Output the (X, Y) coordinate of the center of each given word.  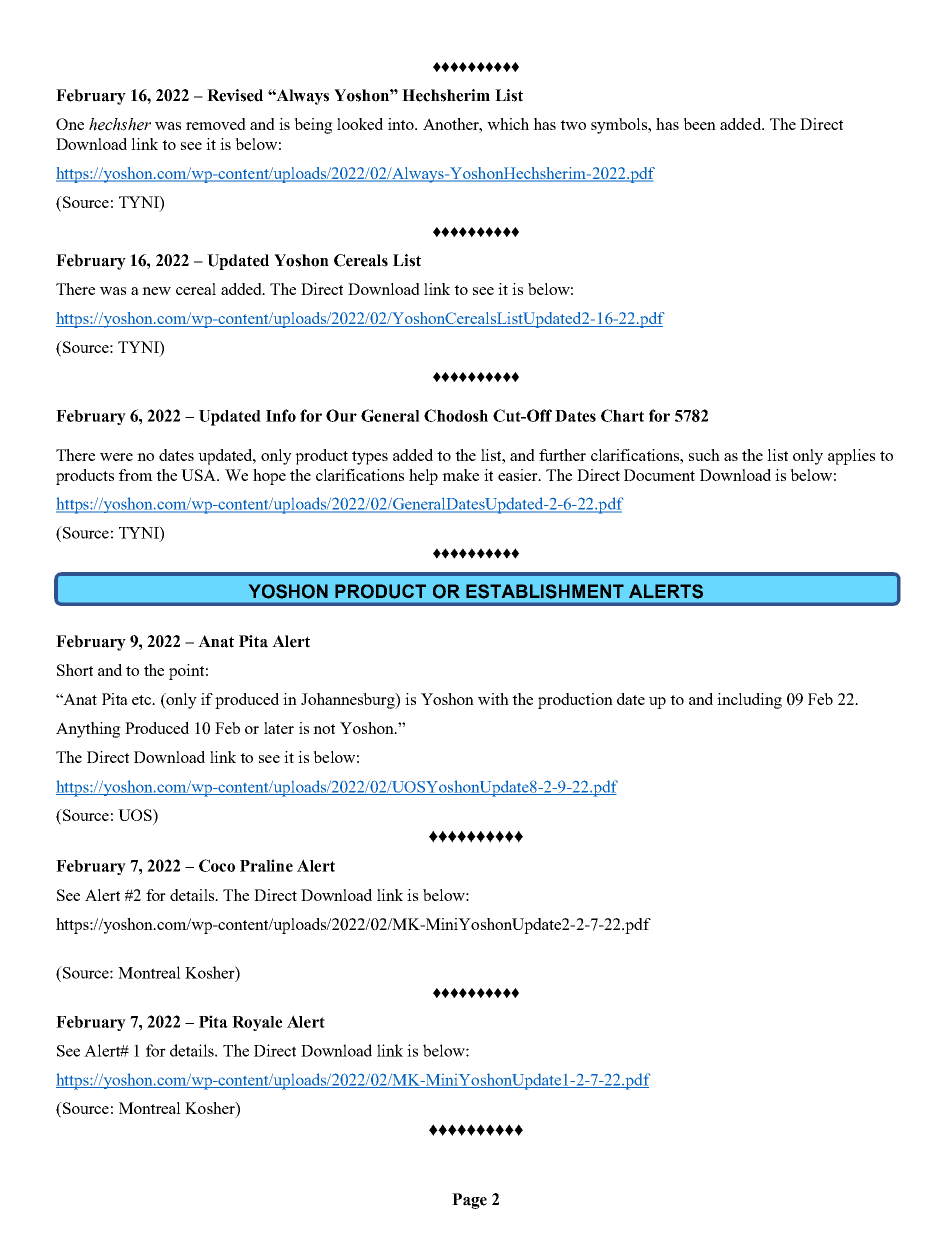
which (508, 124)
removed (216, 124)
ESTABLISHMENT (545, 591)
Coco (217, 865)
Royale (257, 1023)
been (699, 124)
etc (143, 700)
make (460, 475)
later (279, 728)
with (493, 699)
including (749, 701)
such (704, 455)
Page (469, 1201)
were (116, 457)
